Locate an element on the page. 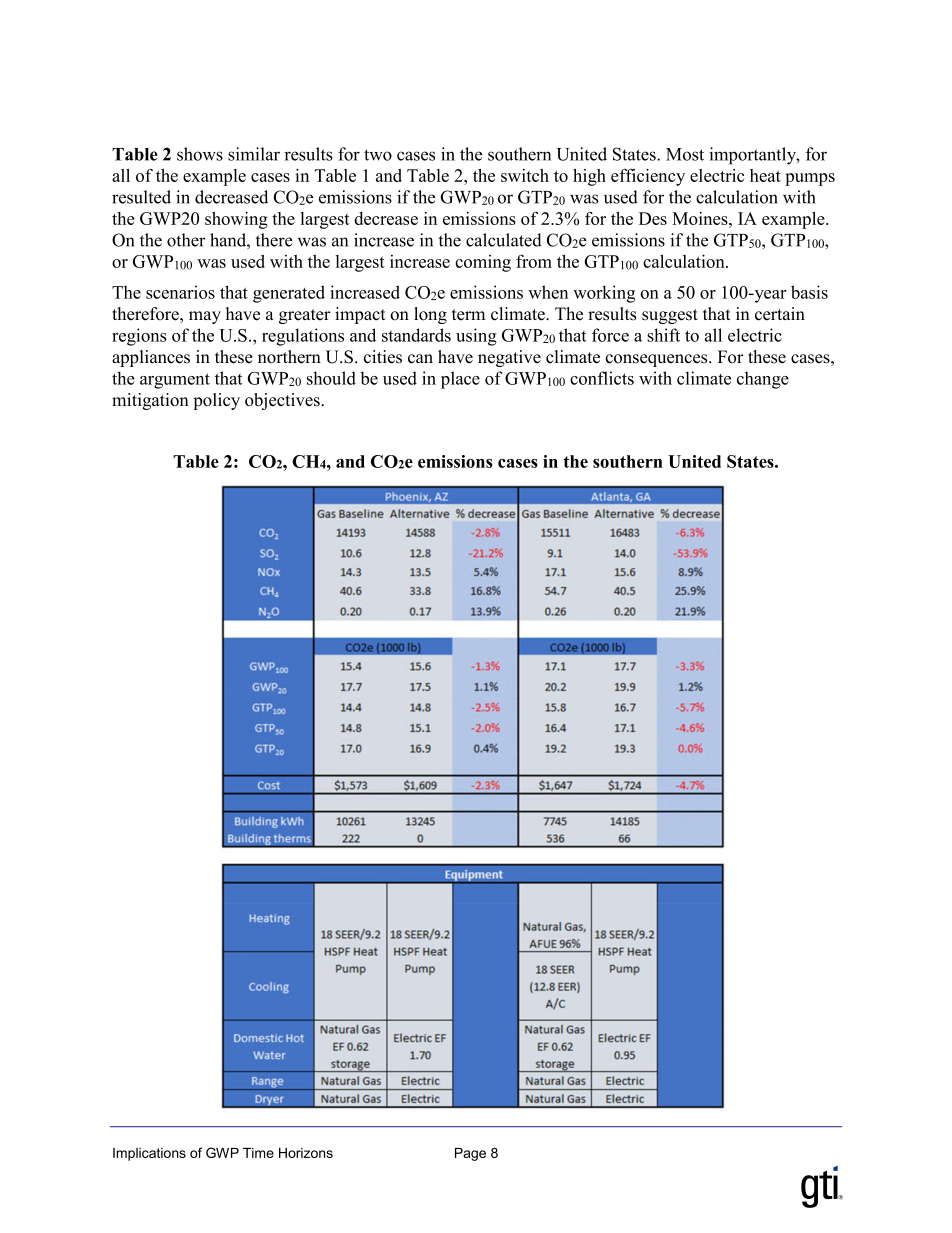 Image resolution: width=952 pixels, height=1233 pixels. Time is located at coordinates (258, 1153).
